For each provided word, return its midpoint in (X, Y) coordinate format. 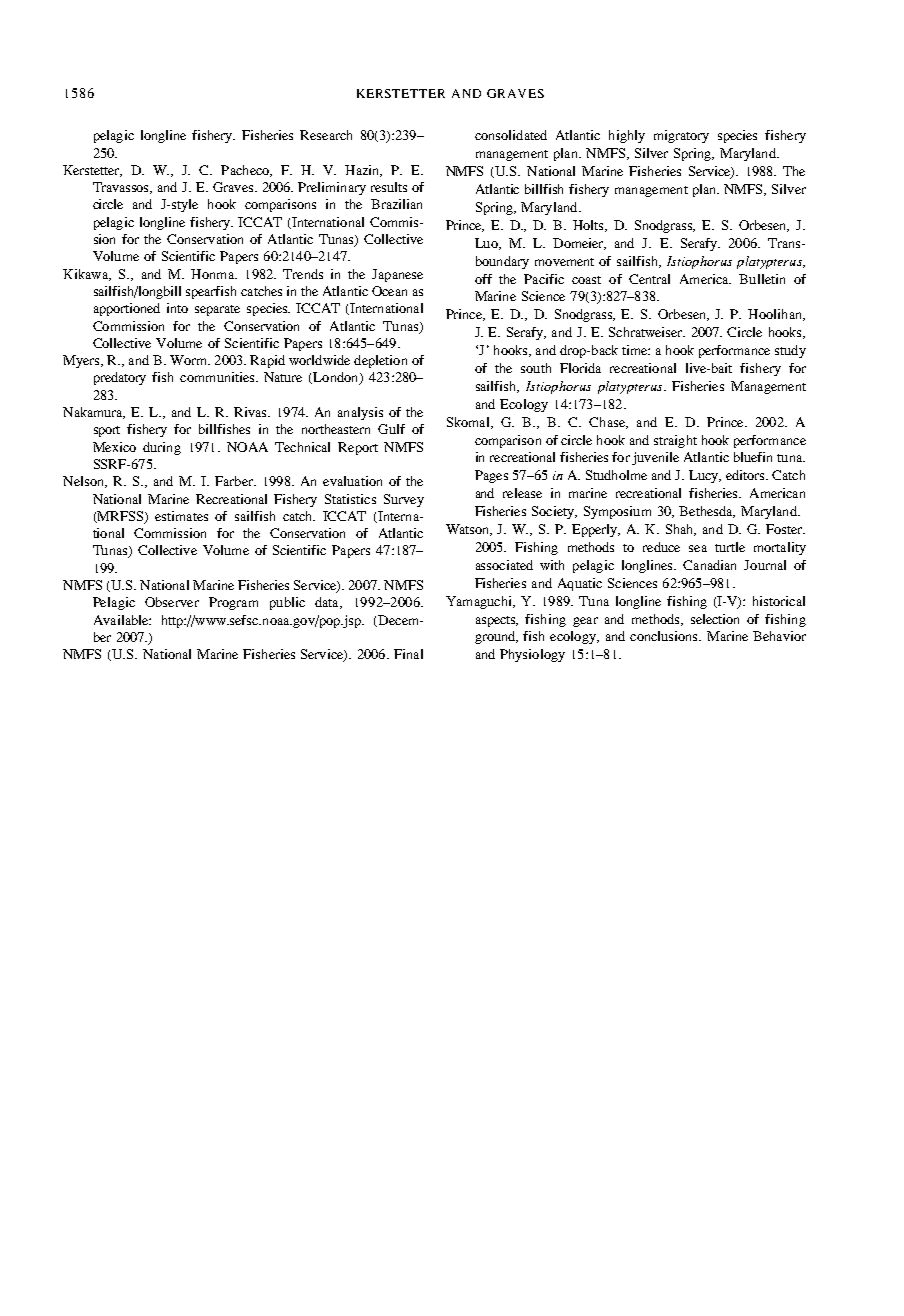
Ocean (389, 291)
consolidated (511, 135)
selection (715, 619)
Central (649, 279)
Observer (172, 602)
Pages (491, 476)
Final (408, 654)
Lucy (705, 476)
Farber (235, 481)
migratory (681, 136)
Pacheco (246, 171)
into (177, 308)
